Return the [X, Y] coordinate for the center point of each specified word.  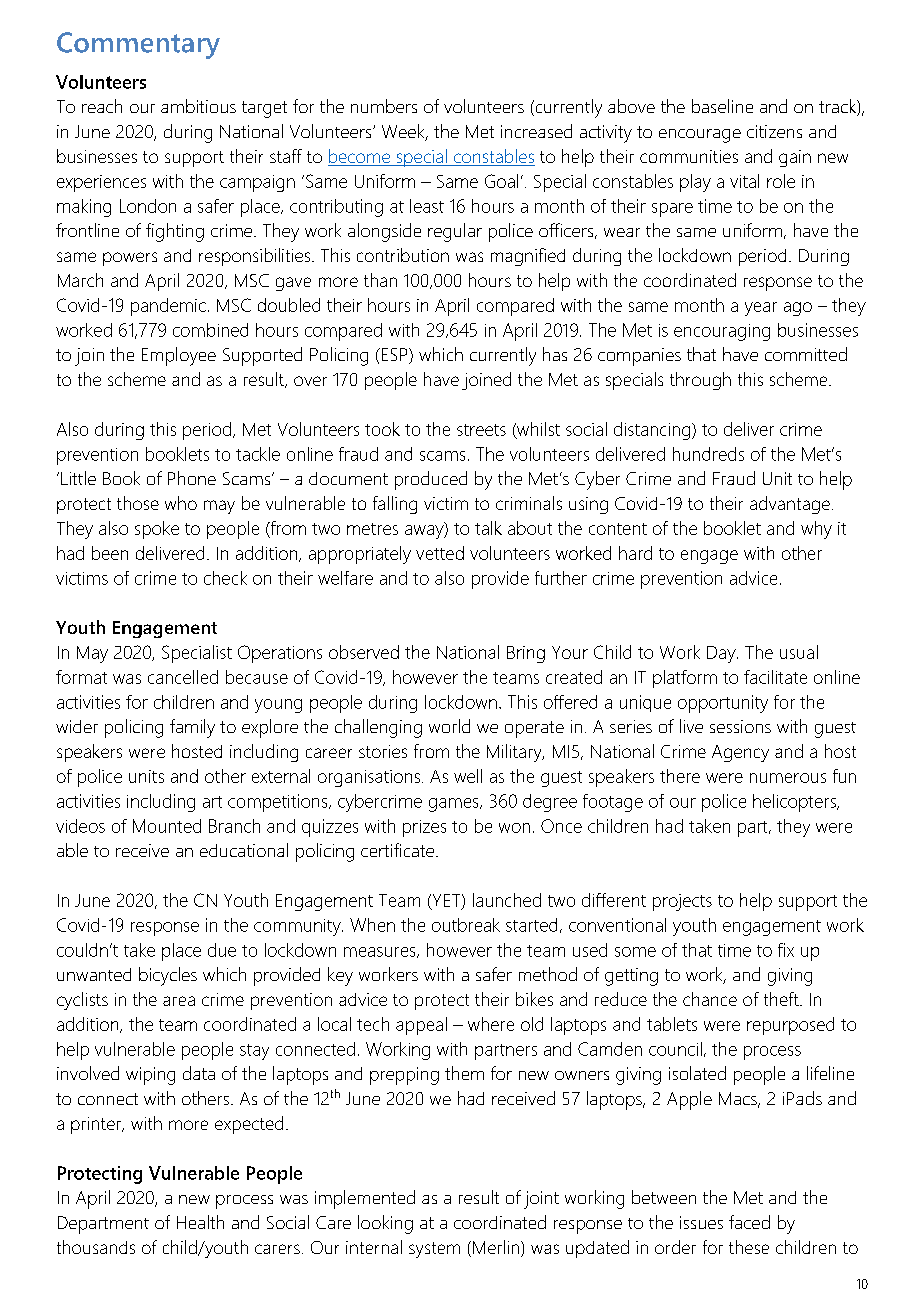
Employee [179, 356]
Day [722, 654]
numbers [384, 106]
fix [786, 950]
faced [749, 1222]
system [434, 1250]
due [222, 950]
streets [481, 430]
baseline [722, 106]
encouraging [722, 332]
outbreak [466, 925]
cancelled [183, 677]
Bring [526, 654]
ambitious [198, 106]
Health [200, 1222]
